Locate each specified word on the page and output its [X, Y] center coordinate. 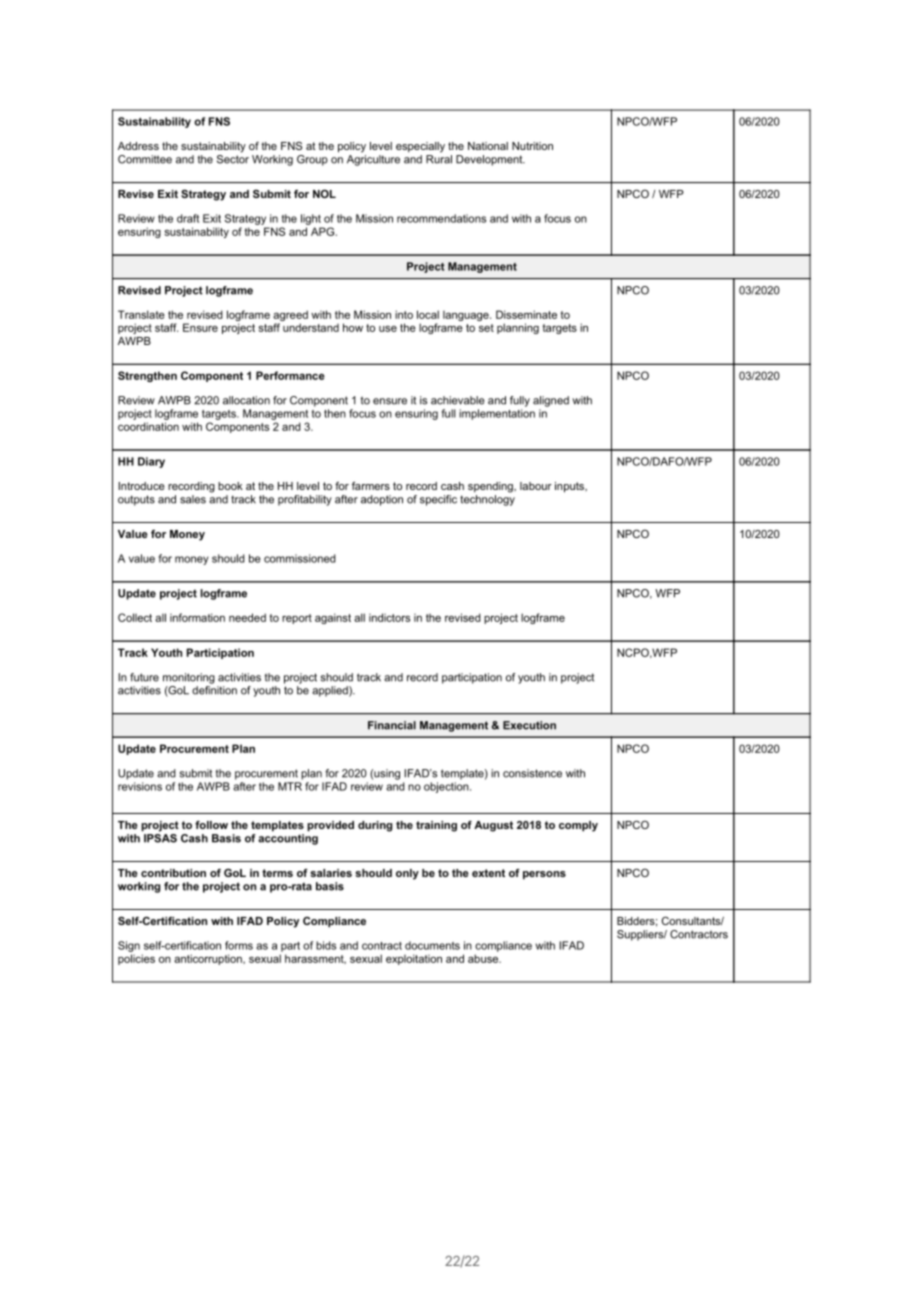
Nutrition [532, 146]
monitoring [189, 678]
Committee [145, 159]
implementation [497, 414]
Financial [392, 725]
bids [326, 945]
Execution [529, 725]
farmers [371, 486]
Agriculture [373, 160]
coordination [148, 426]
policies [136, 959]
